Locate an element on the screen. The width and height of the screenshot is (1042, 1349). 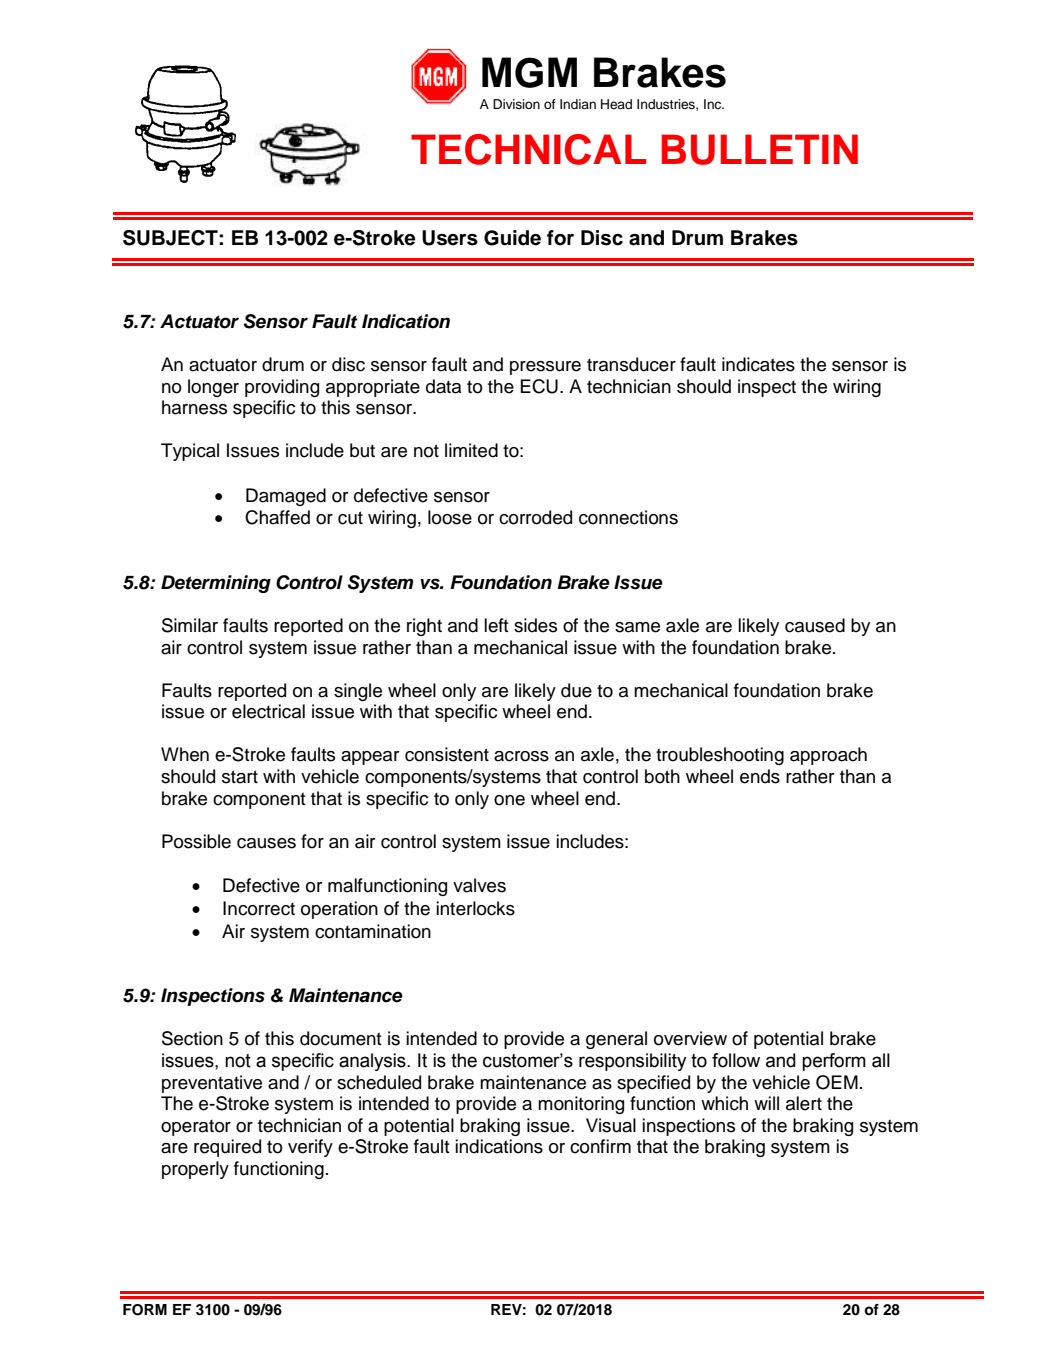
Division is located at coordinates (516, 104).
